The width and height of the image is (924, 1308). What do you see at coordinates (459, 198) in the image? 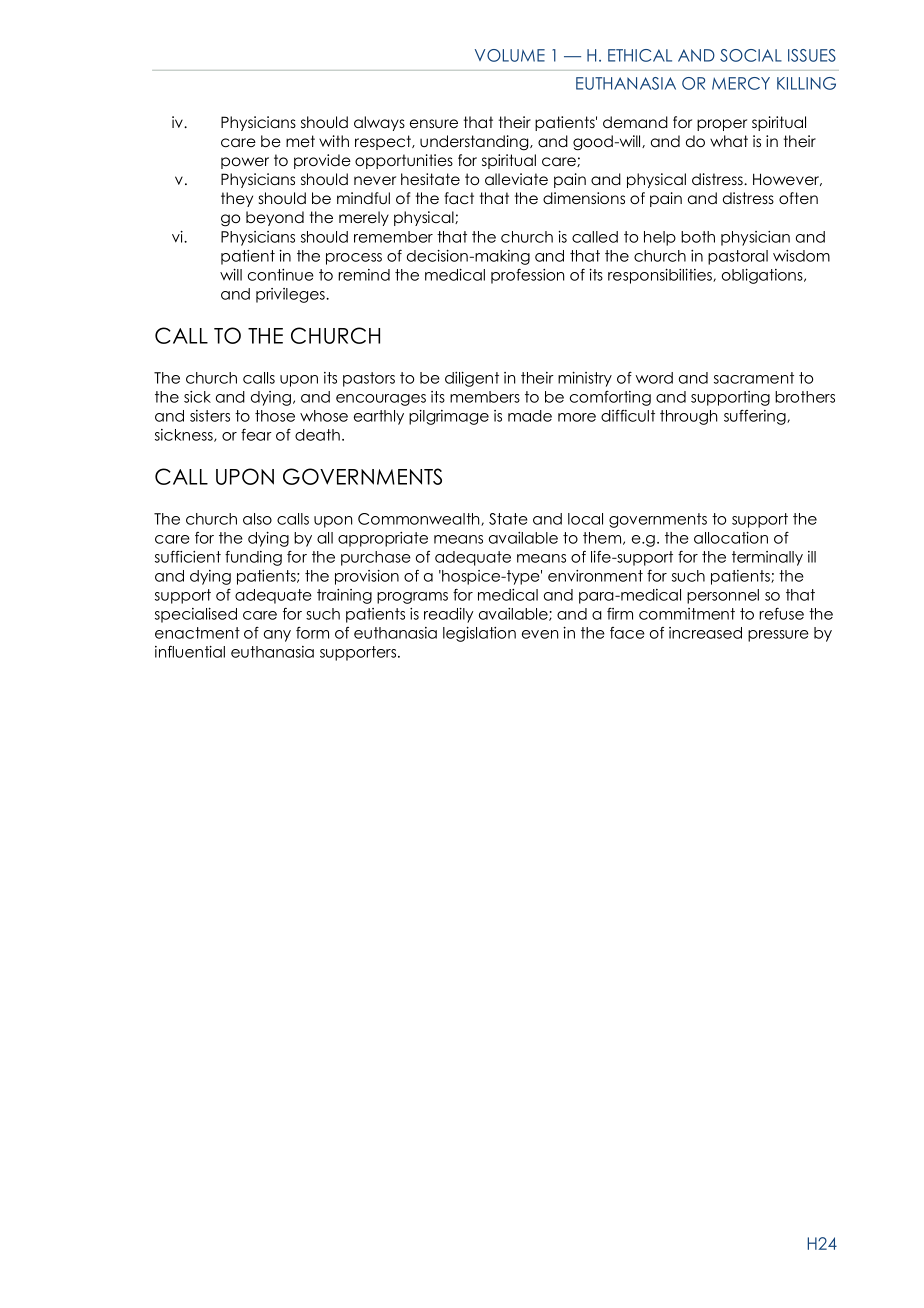
I see `fact` at bounding box center [459, 198].
